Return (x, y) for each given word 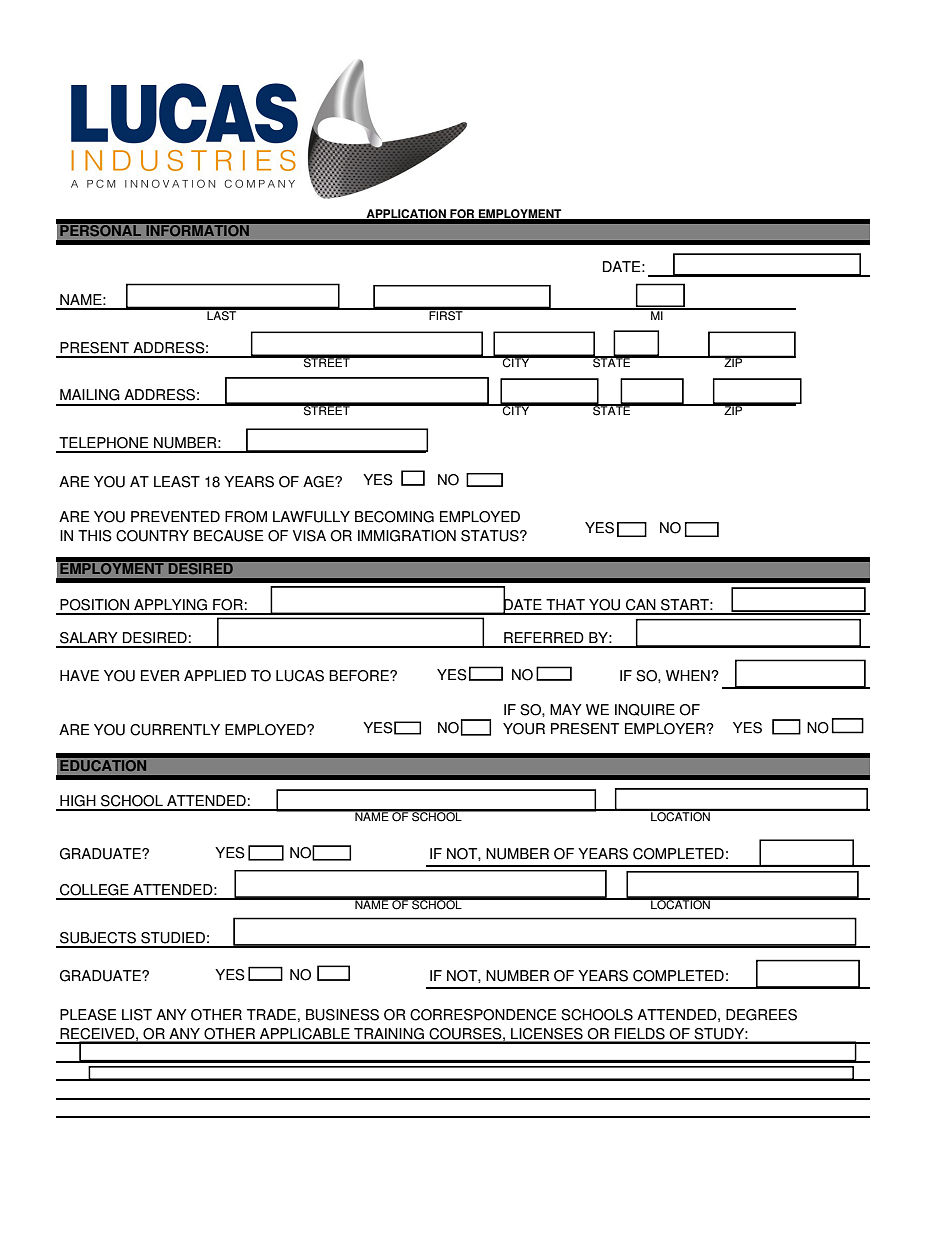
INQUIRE (645, 710)
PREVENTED (175, 516)
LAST (222, 314)
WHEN (689, 675)
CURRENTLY (175, 730)
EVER (160, 675)
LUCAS (300, 676)
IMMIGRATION (407, 536)
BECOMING (394, 517)
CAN (641, 605)
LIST (137, 1015)
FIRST (446, 314)
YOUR (524, 729)
